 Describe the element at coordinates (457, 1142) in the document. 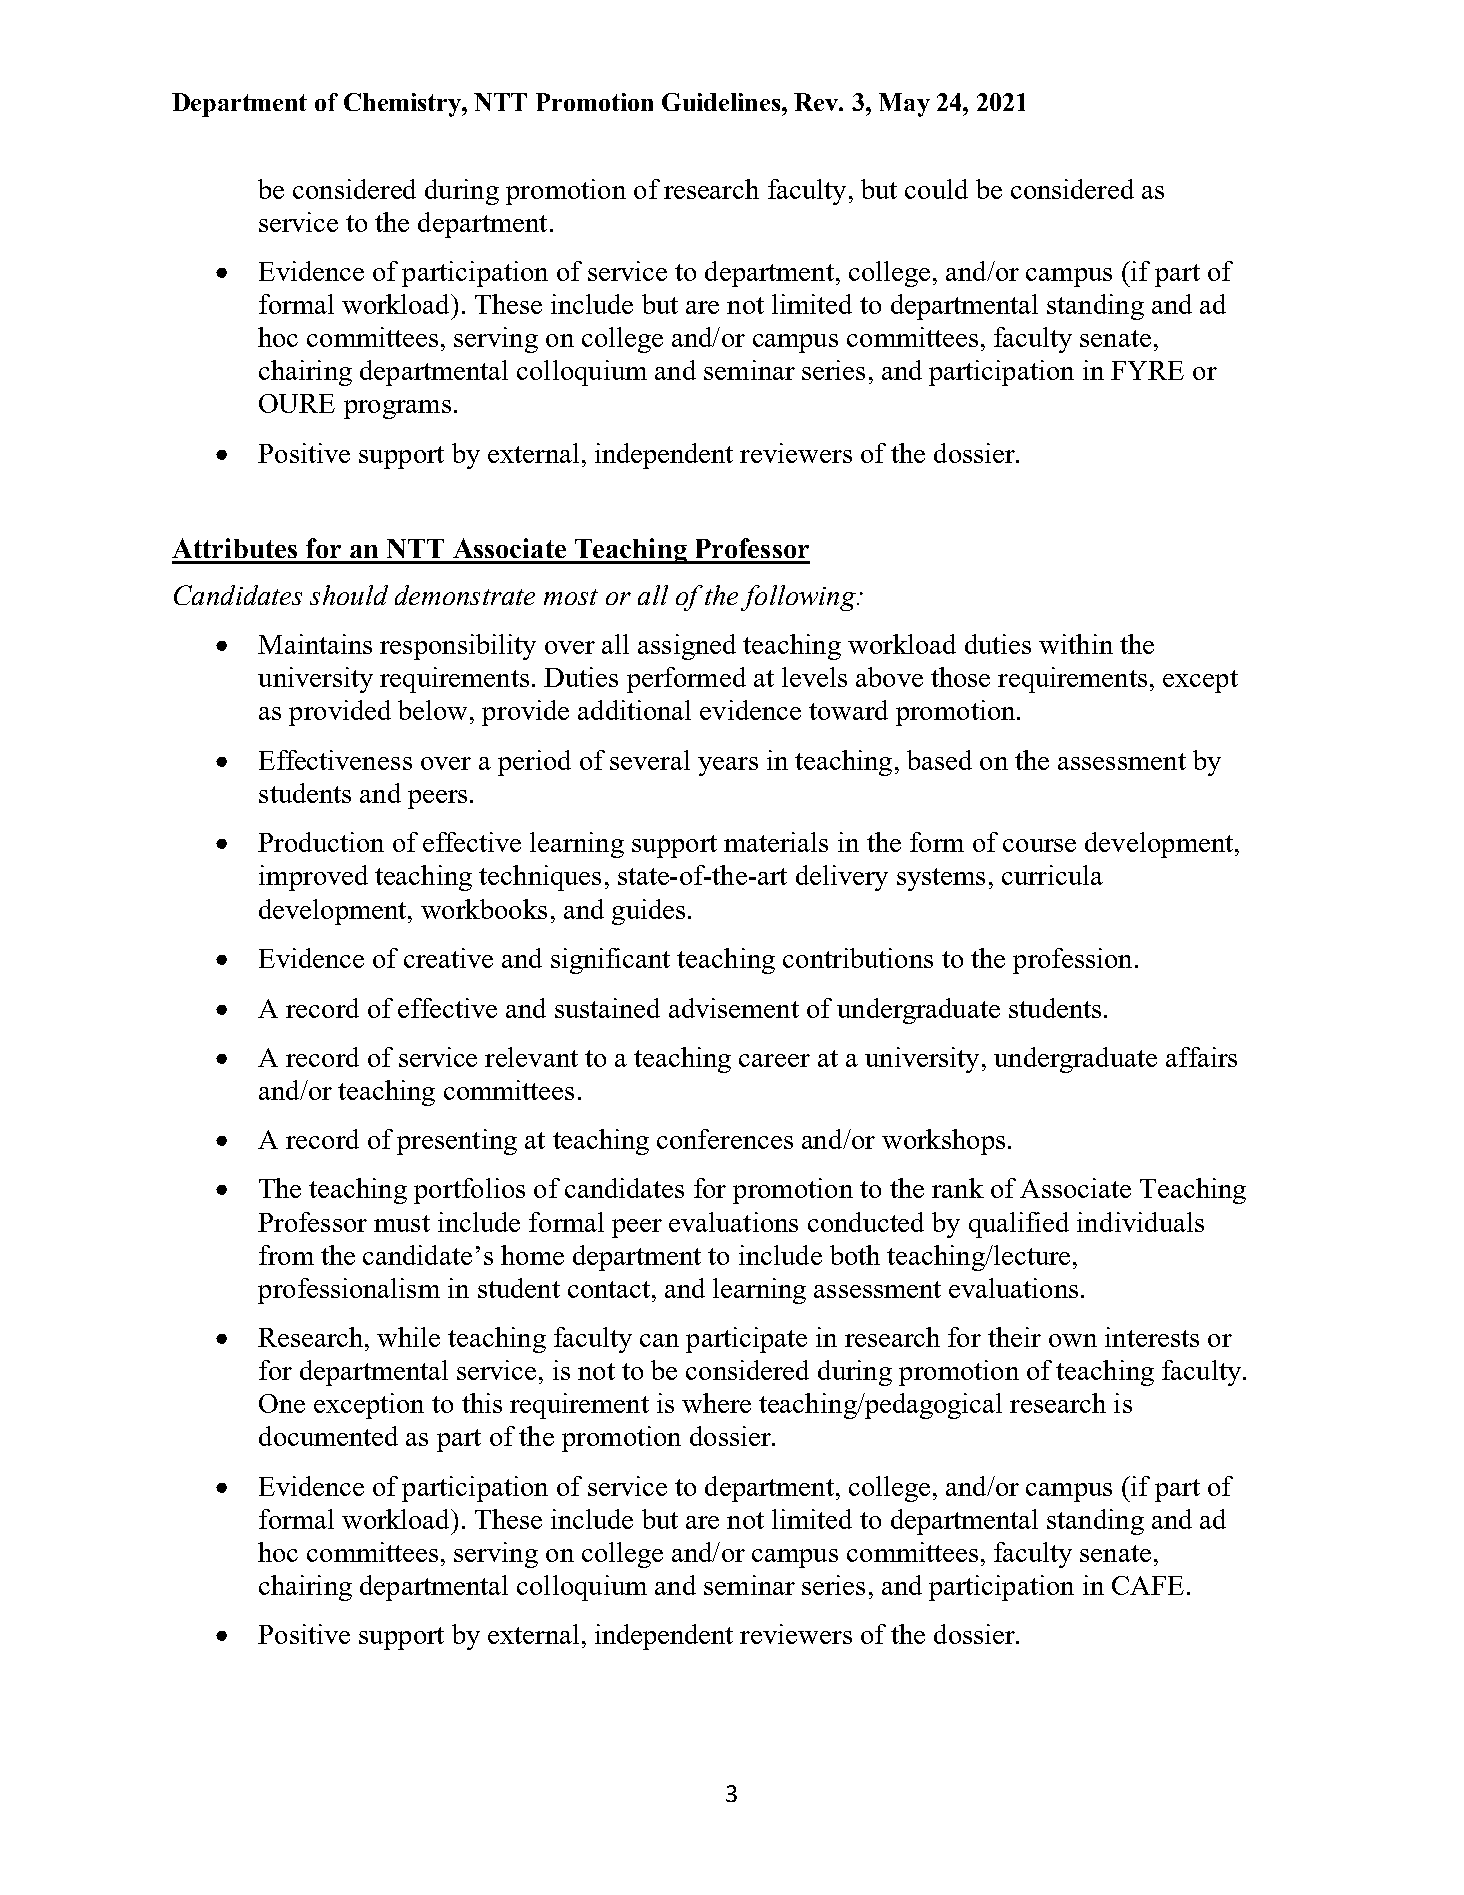

I see `presenting` at that location.
